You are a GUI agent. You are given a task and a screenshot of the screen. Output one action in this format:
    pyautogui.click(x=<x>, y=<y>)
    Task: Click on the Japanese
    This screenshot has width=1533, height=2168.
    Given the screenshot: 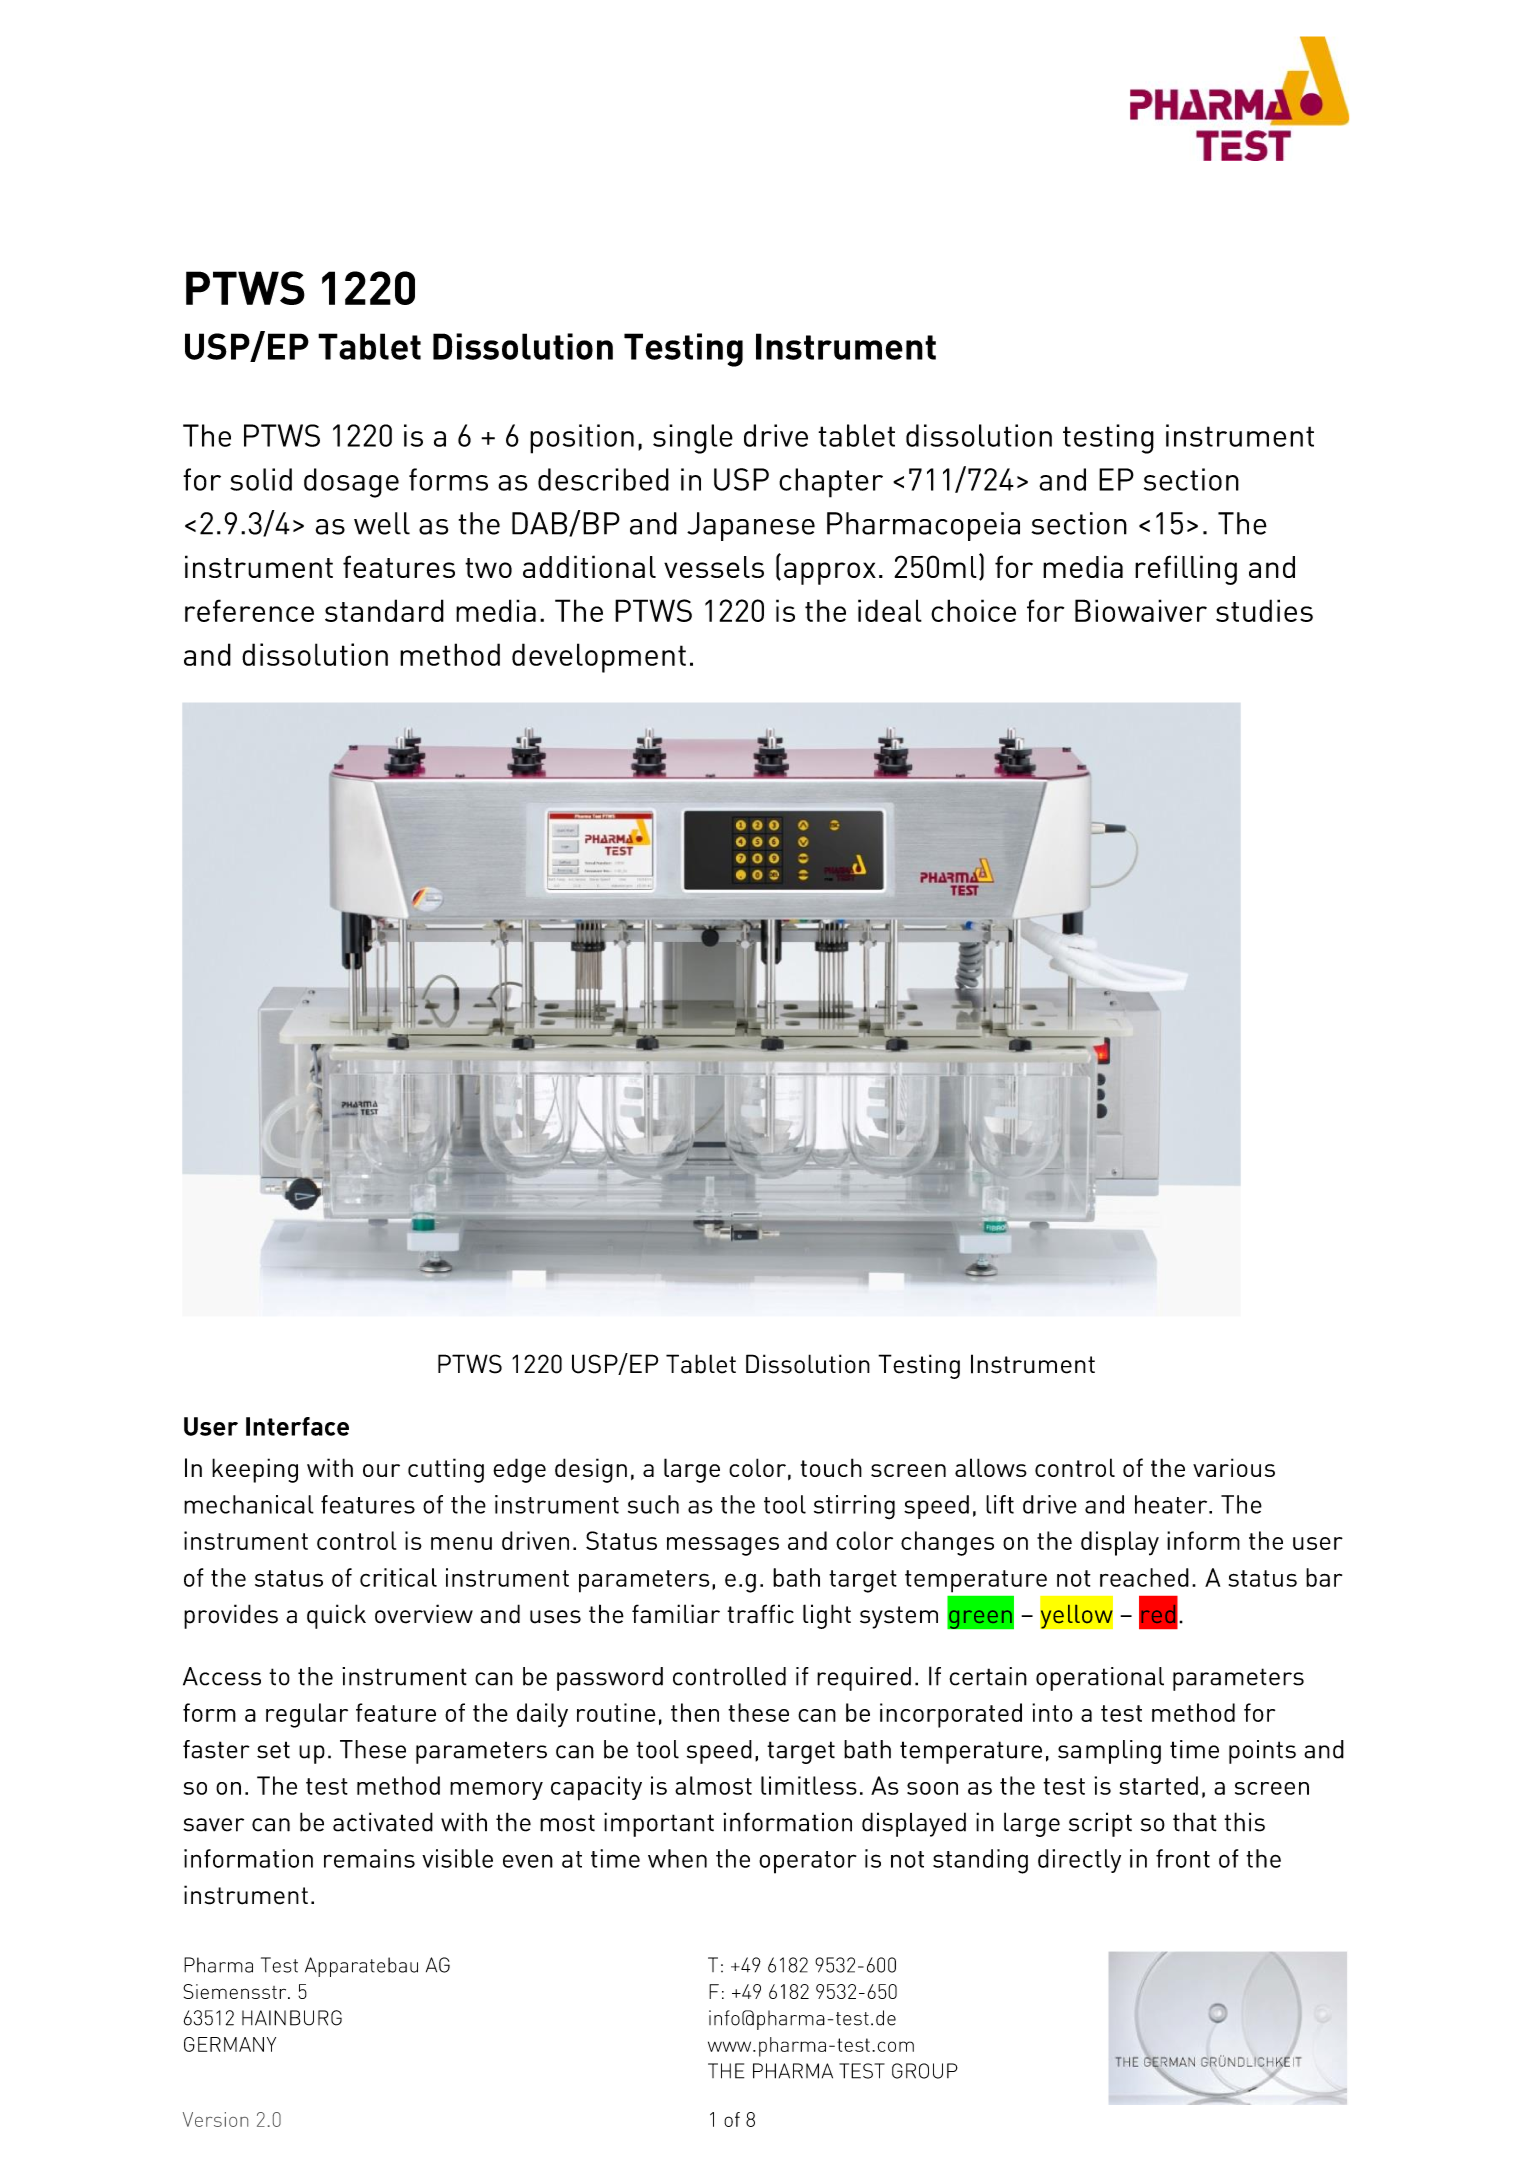 What is the action you would take?
    pyautogui.click(x=751, y=526)
